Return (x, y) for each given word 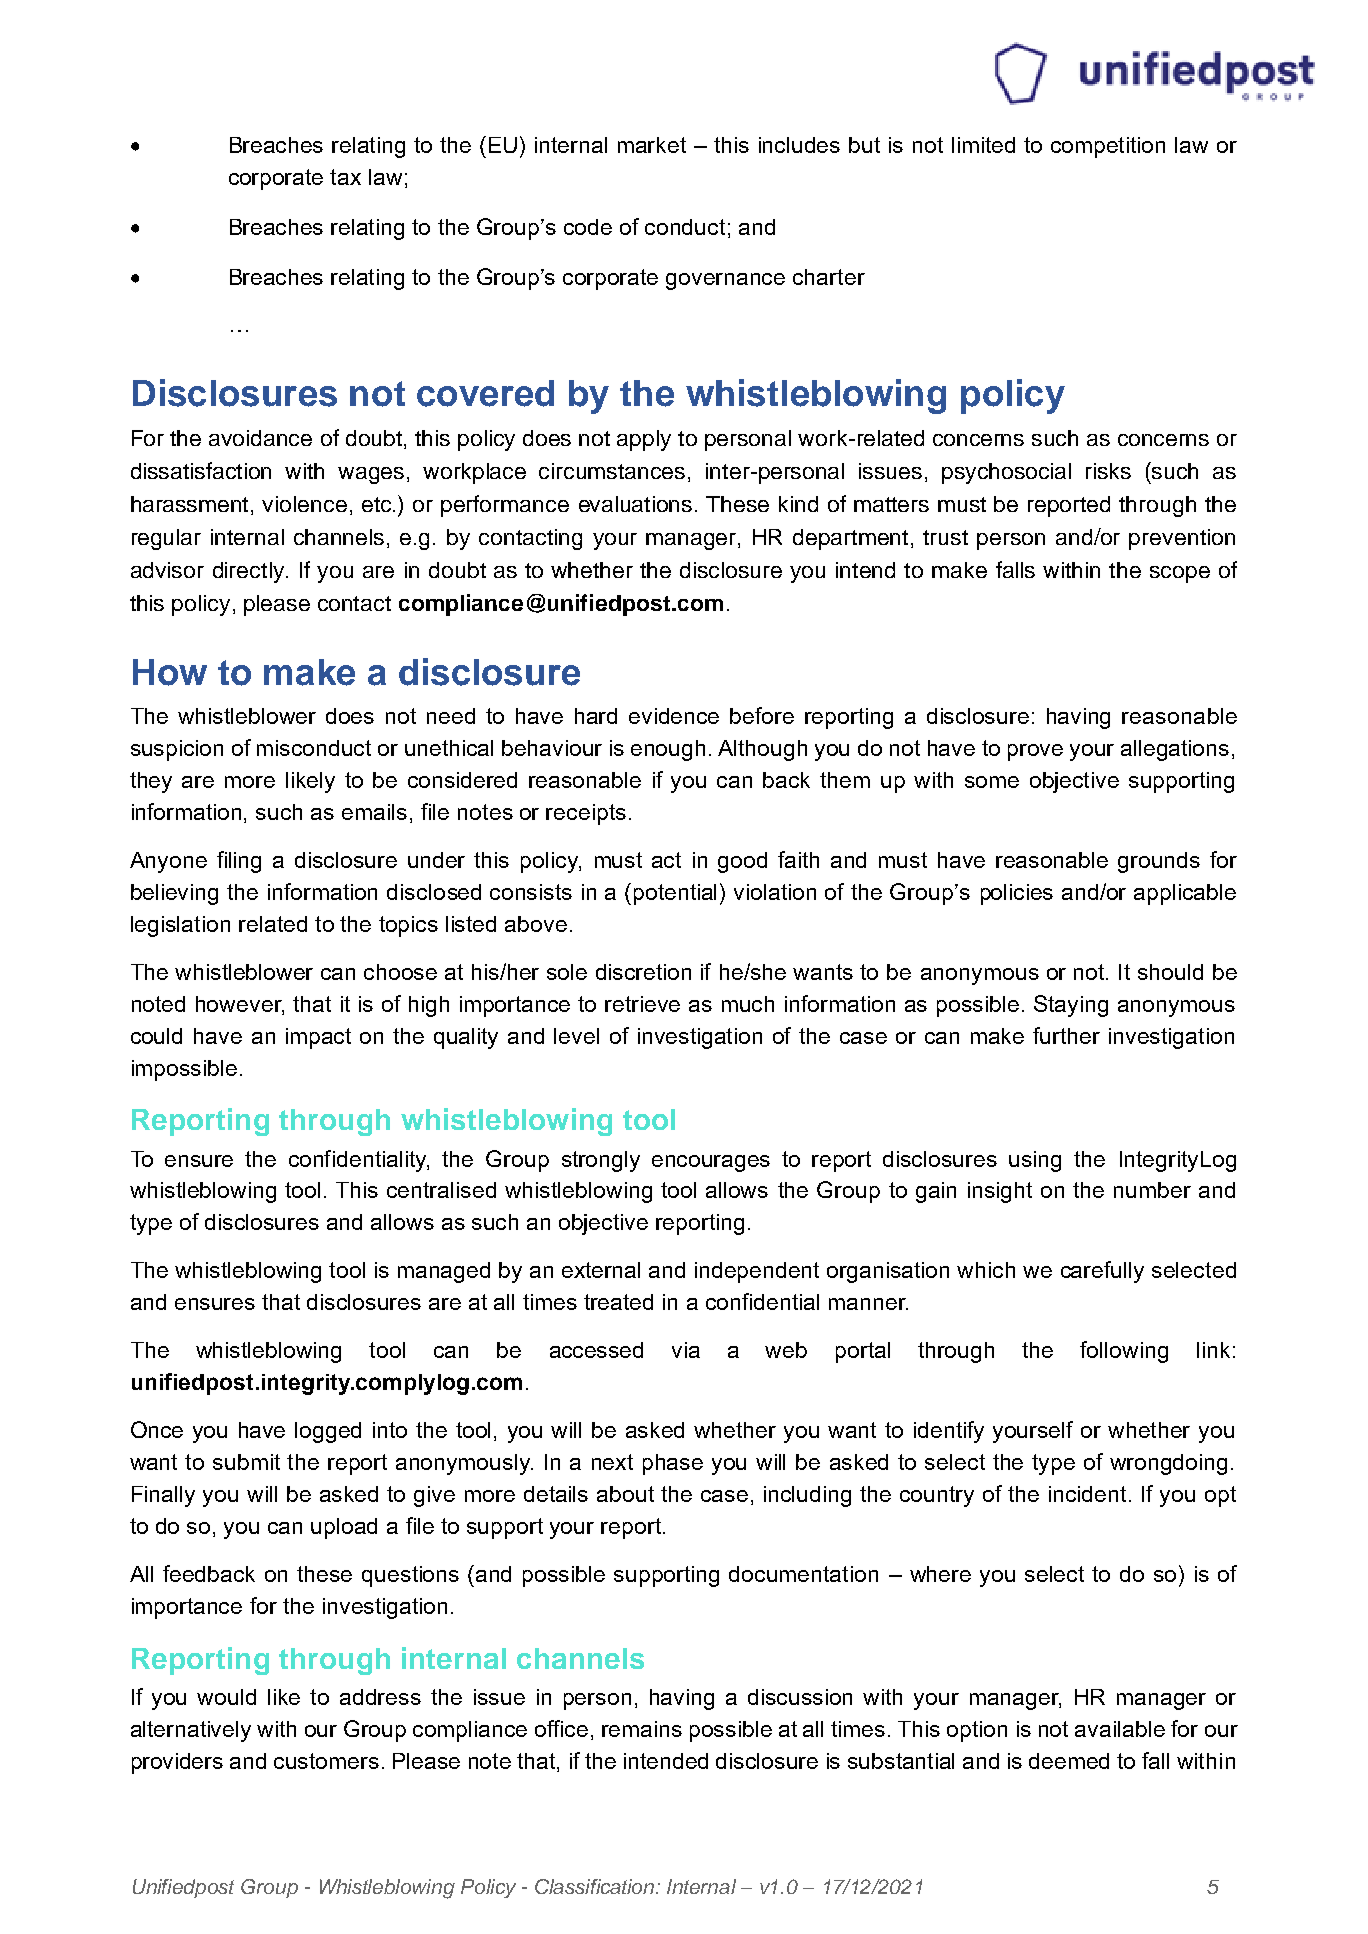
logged (328, 1432)
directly (248, 572)
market (652, 145)
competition (1108, 147)
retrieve (642, 1004)
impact (318, 1038)
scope (1180, 574)
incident (1087, 1494)
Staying (1071, 1006)
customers (326, 1761)
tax (345, 177)
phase (673, 1464)
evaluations (635, 504)
